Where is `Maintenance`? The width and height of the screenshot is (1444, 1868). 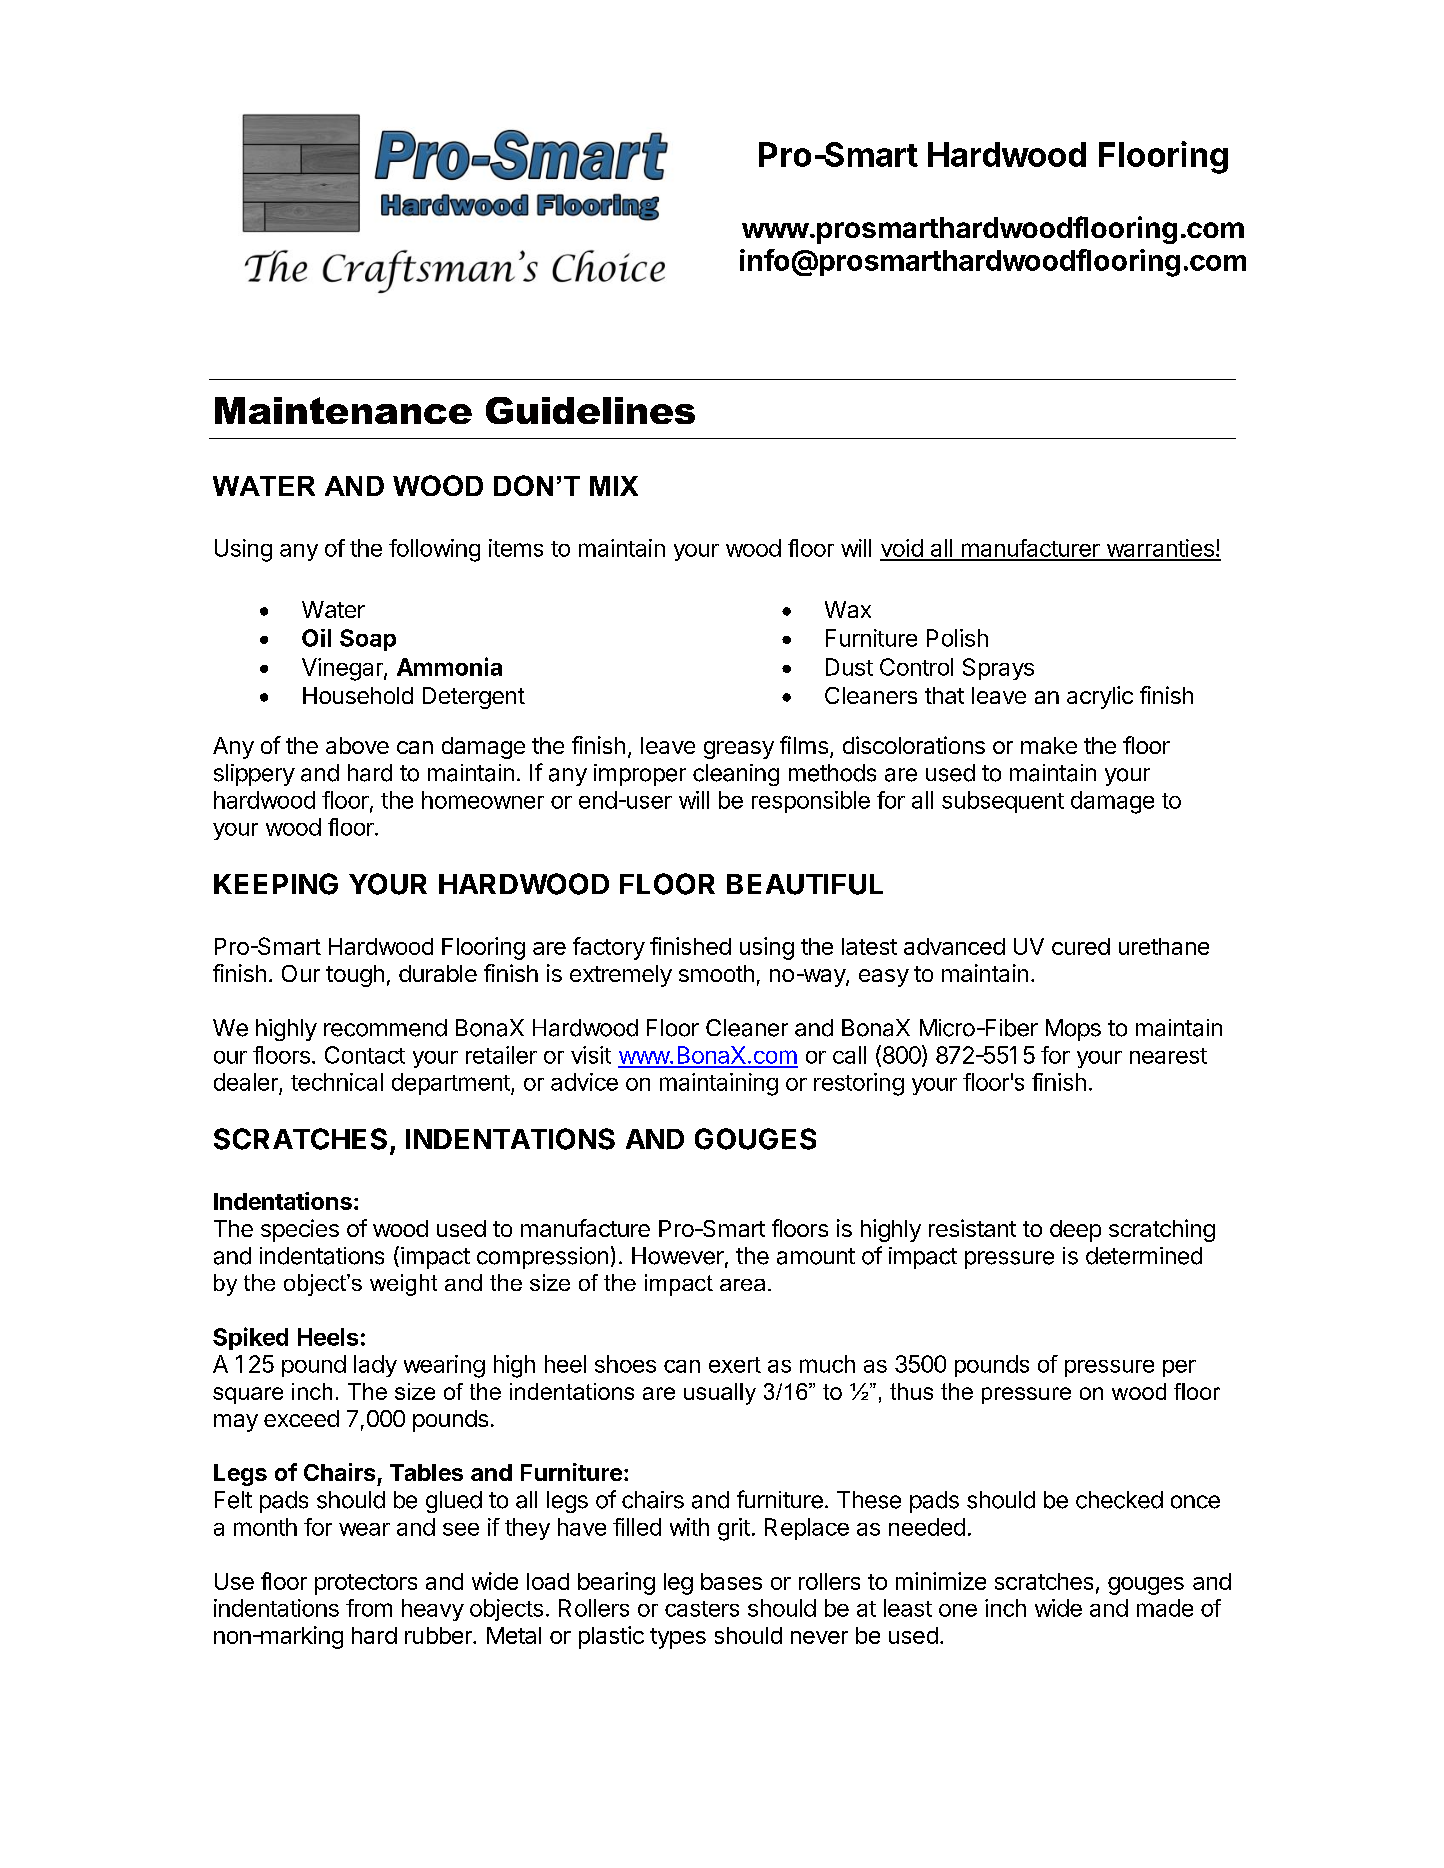 Maintenance is located at coordinates (343, 410).
